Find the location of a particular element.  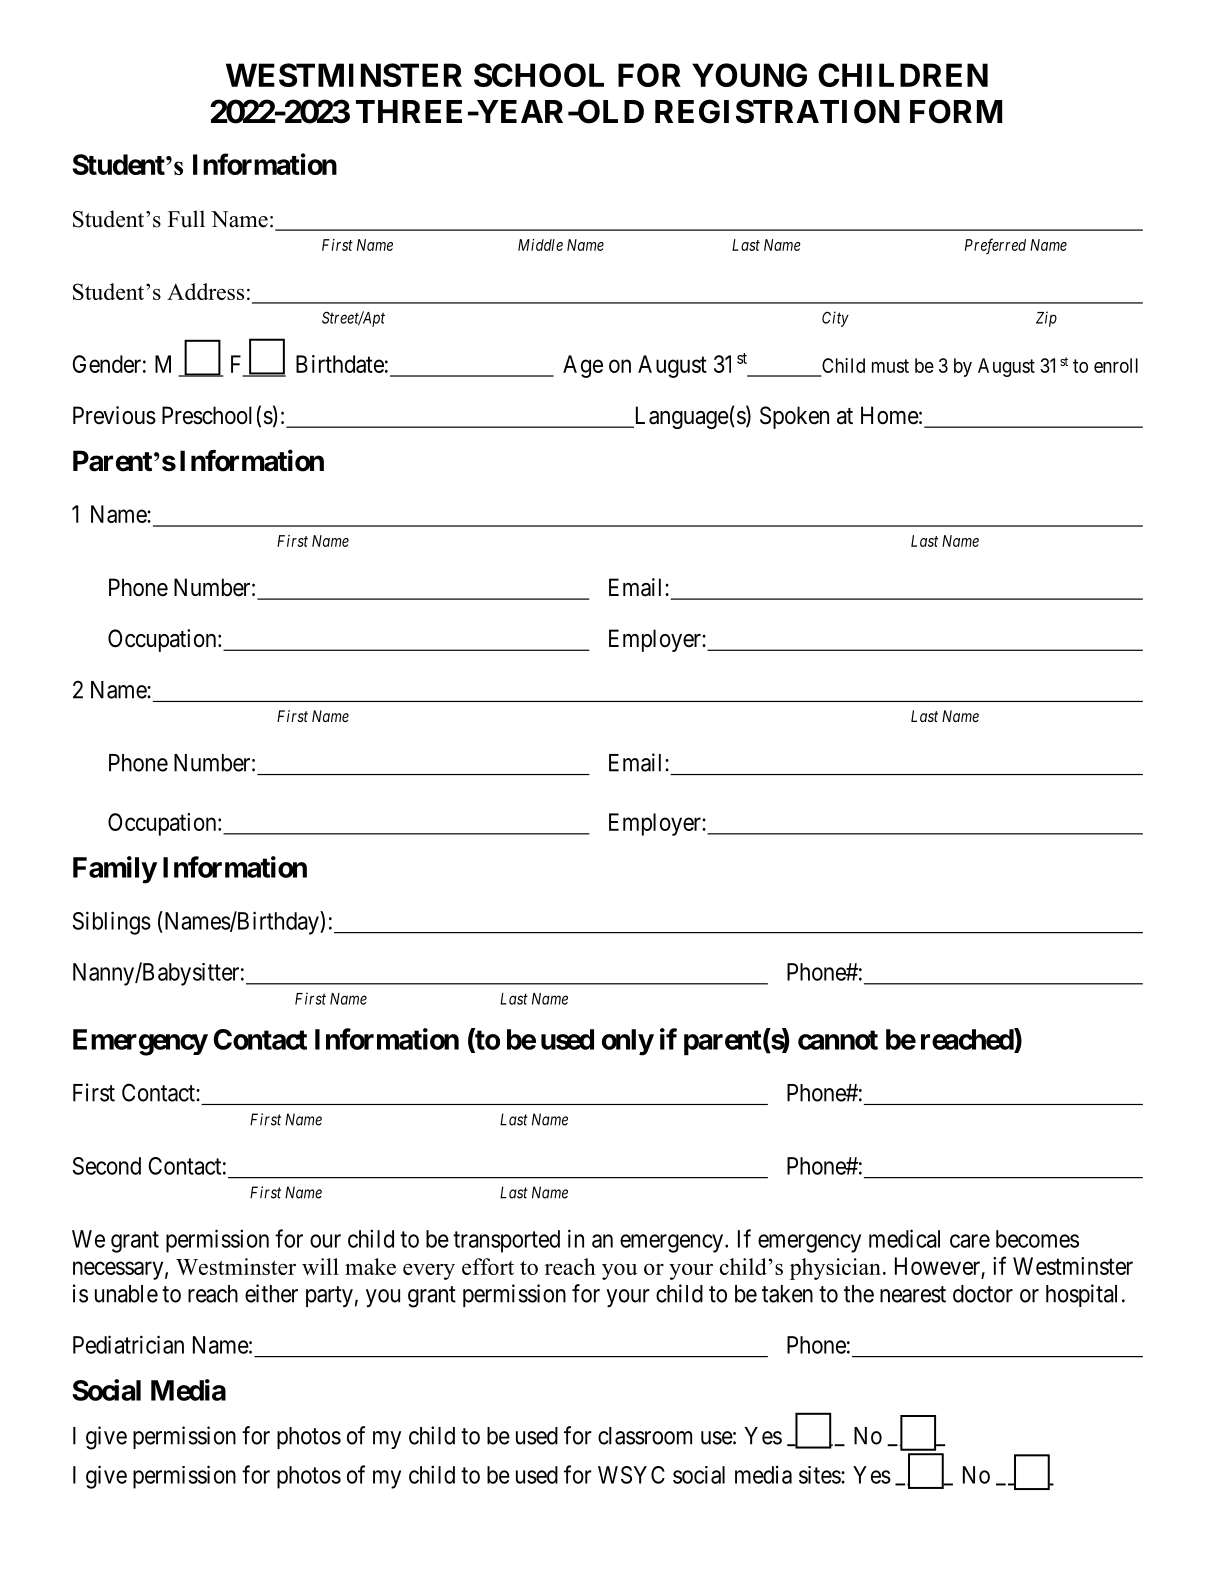

must is located at coordinates (890, 366).
